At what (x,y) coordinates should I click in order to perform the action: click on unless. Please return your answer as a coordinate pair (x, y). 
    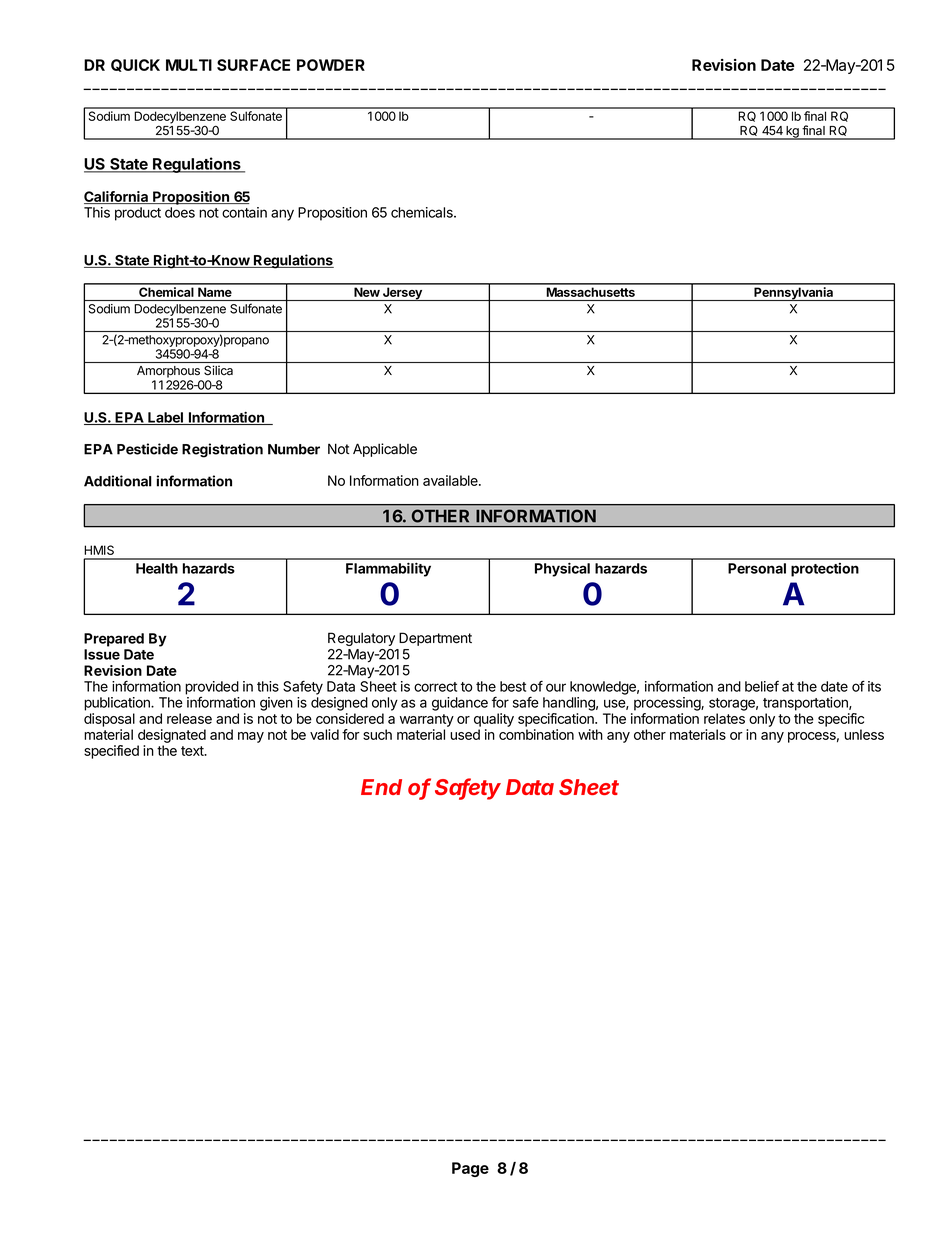
    Looking at the image, I should click on (864, 734).
